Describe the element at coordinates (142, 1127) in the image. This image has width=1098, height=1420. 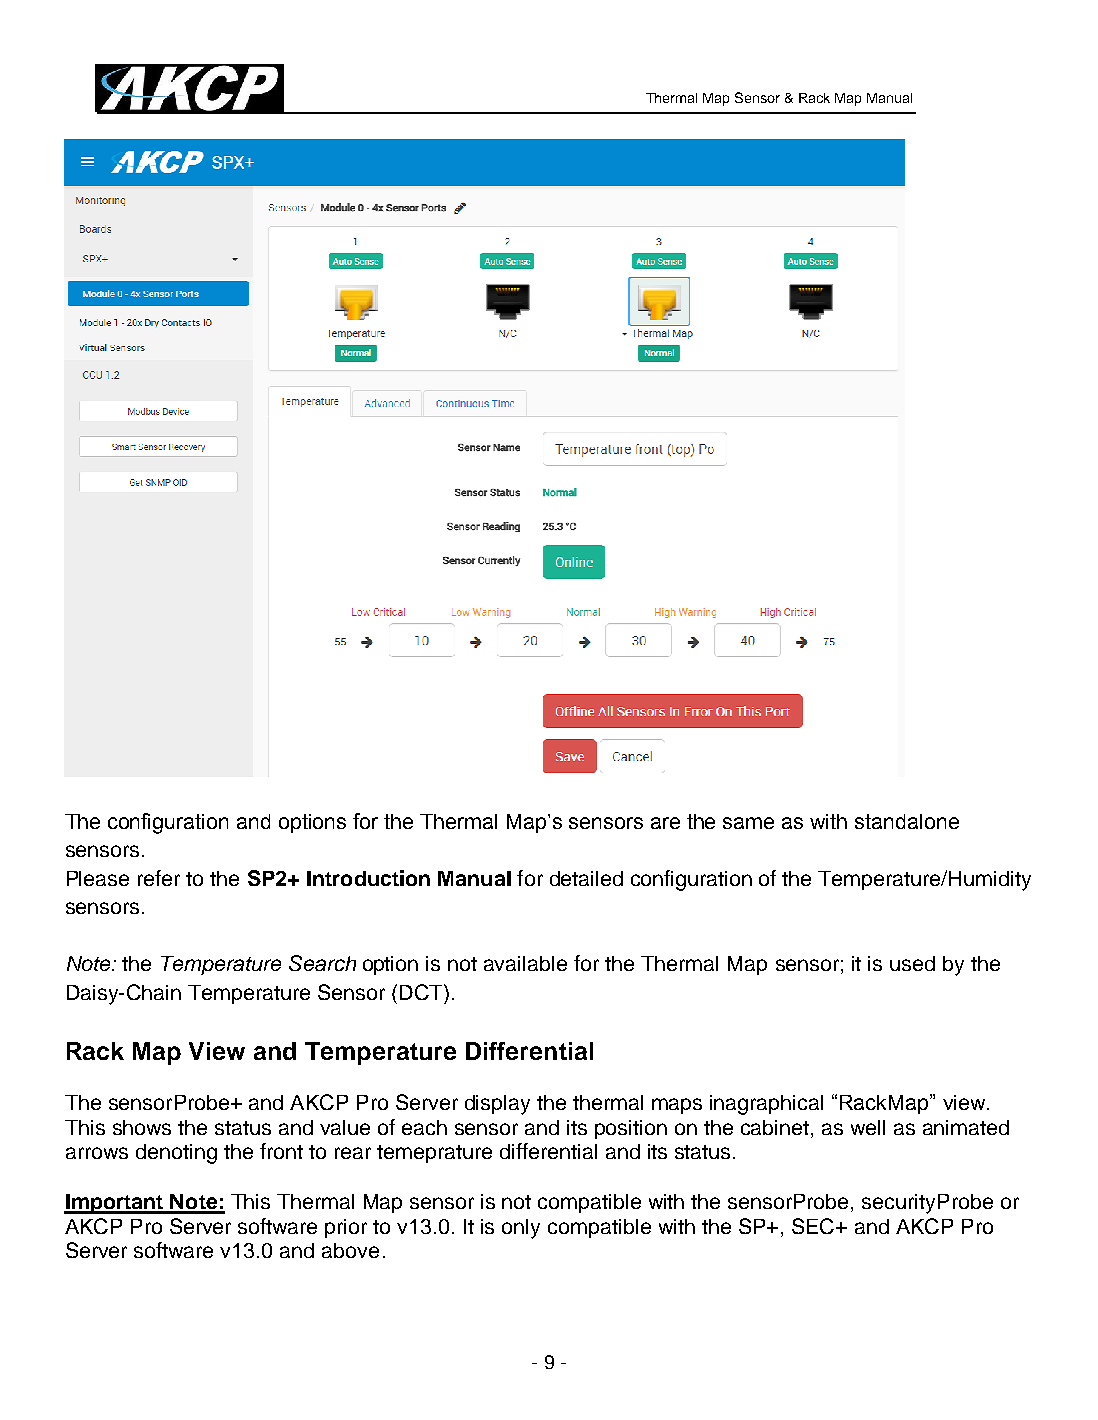
I see `shows` at that location.
